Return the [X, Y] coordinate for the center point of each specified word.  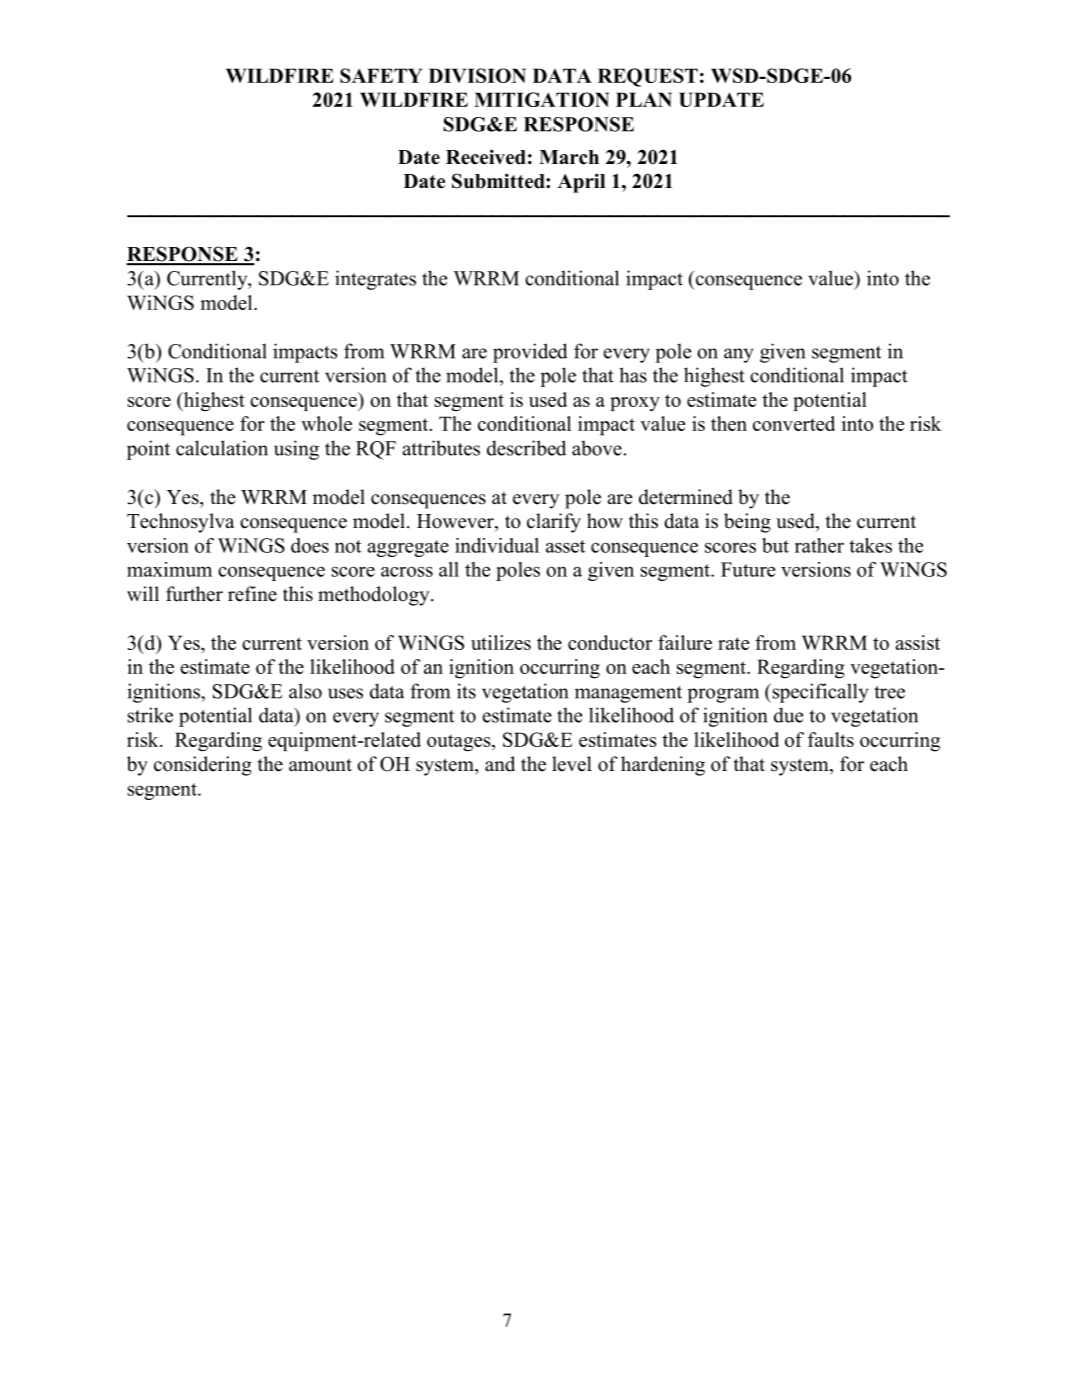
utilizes [501, 642]
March [569, 157]
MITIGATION [541, 99]
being [747, 523]
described [526, 448]
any [739, 355]
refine [252, 594]
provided [530, 353]
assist [917, 642]
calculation [222, 448]
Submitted [499, 181]
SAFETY [381, 75]
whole [326, 423]
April [581, 183]
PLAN [644, 99]
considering [203, 766]
